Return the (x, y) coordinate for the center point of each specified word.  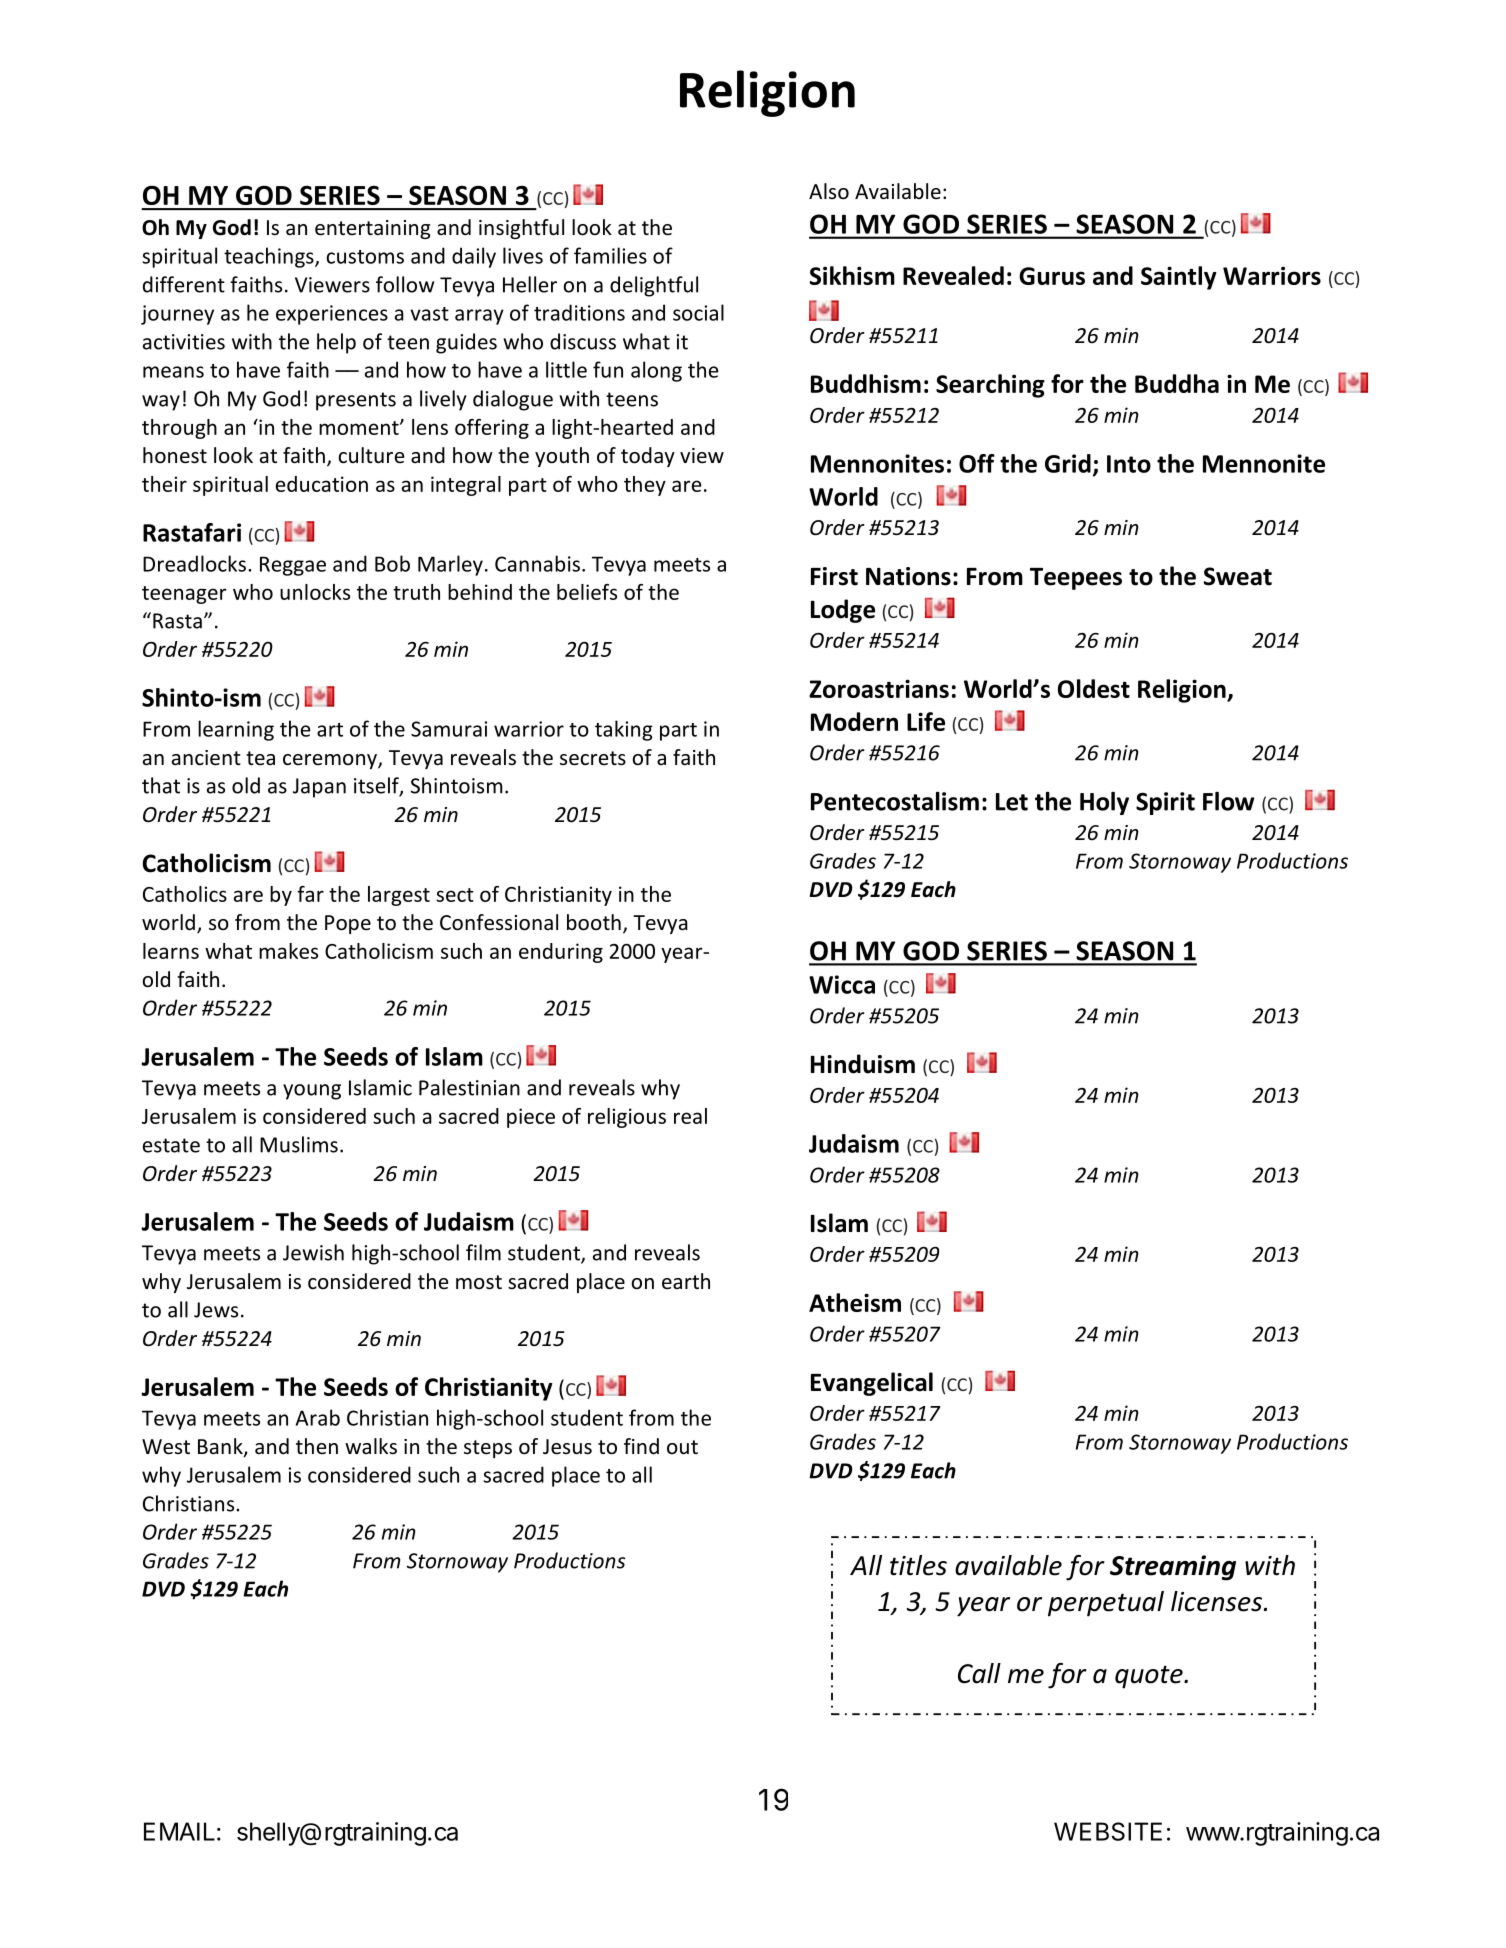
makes (288, 951)
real (690, 1116)
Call (979, 1673)
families (610, 255)
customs (365, 257)
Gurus (1052, 276)
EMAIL (179, 1831)
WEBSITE (1108, 1831)
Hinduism (863, 1064)
